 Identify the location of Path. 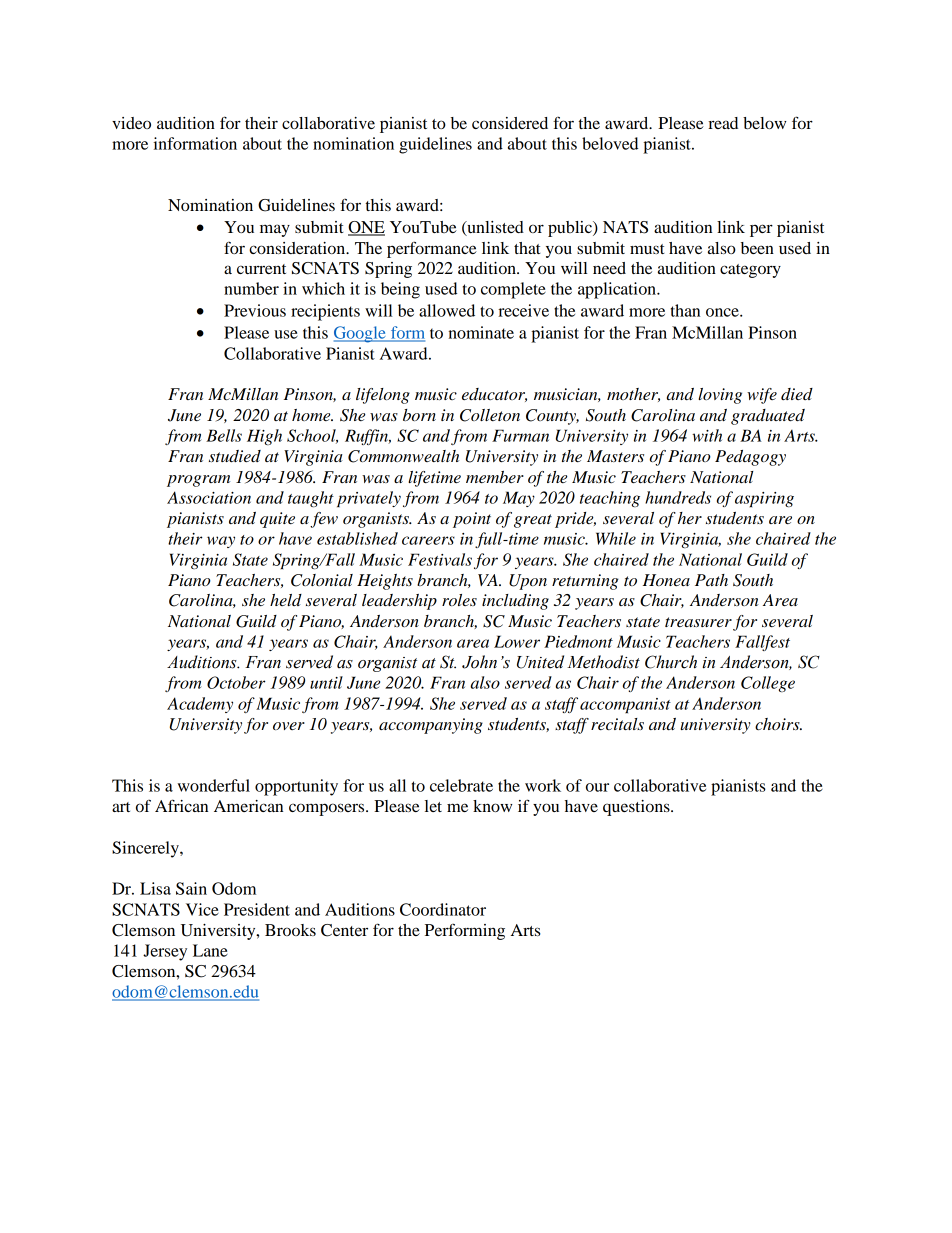
(711, 580).
